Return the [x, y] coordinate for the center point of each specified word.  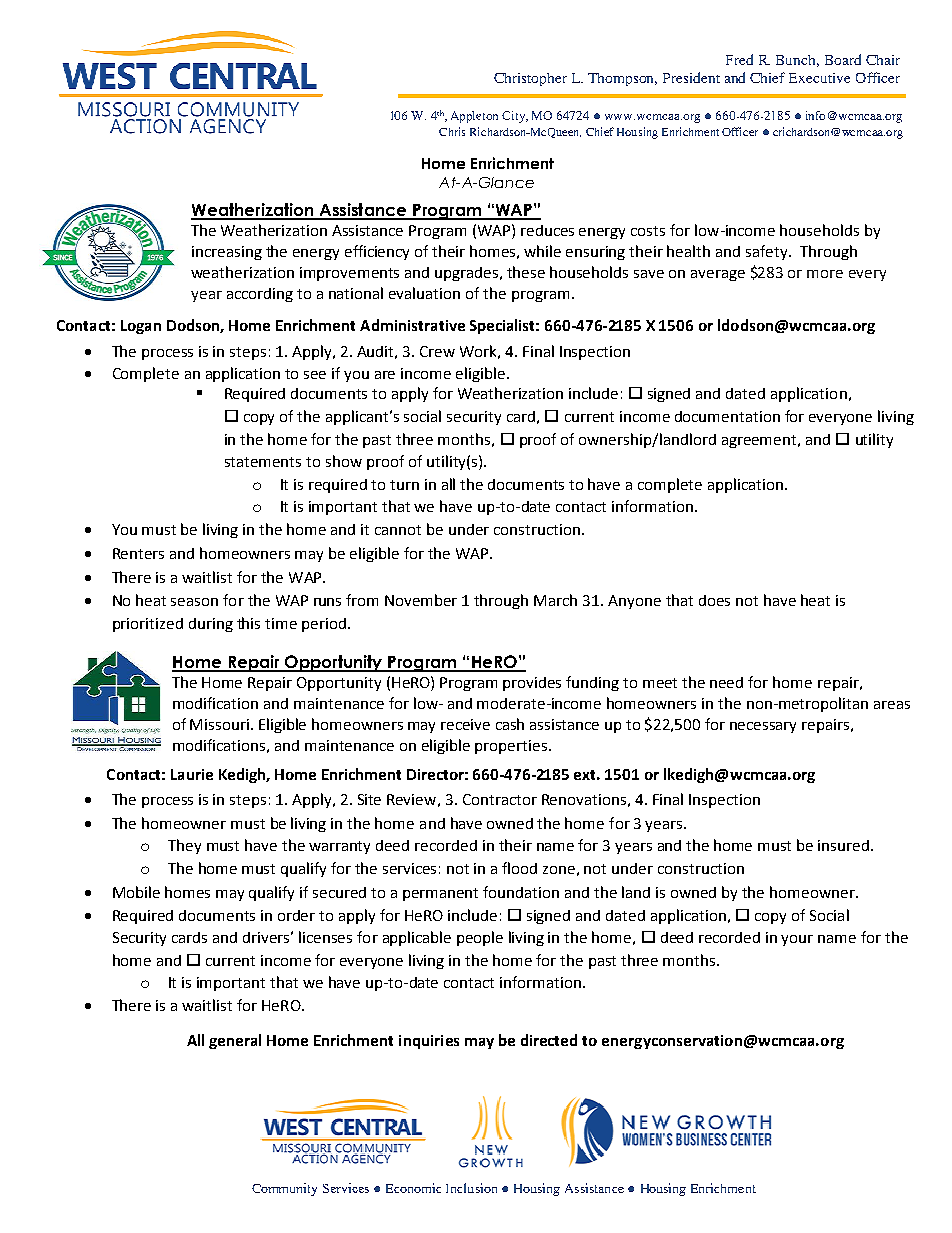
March [555, 600]
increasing [227, 253]
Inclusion [471, 1188]
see [315, 375]
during [211, 625]
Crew [437, 351]
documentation [727, 416]
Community [284, 1189]
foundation [521, 892]
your [797, 940]
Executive [819, 78]
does [714, 600]
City [515, 117]
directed [549, 1040]
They [184, 846]
